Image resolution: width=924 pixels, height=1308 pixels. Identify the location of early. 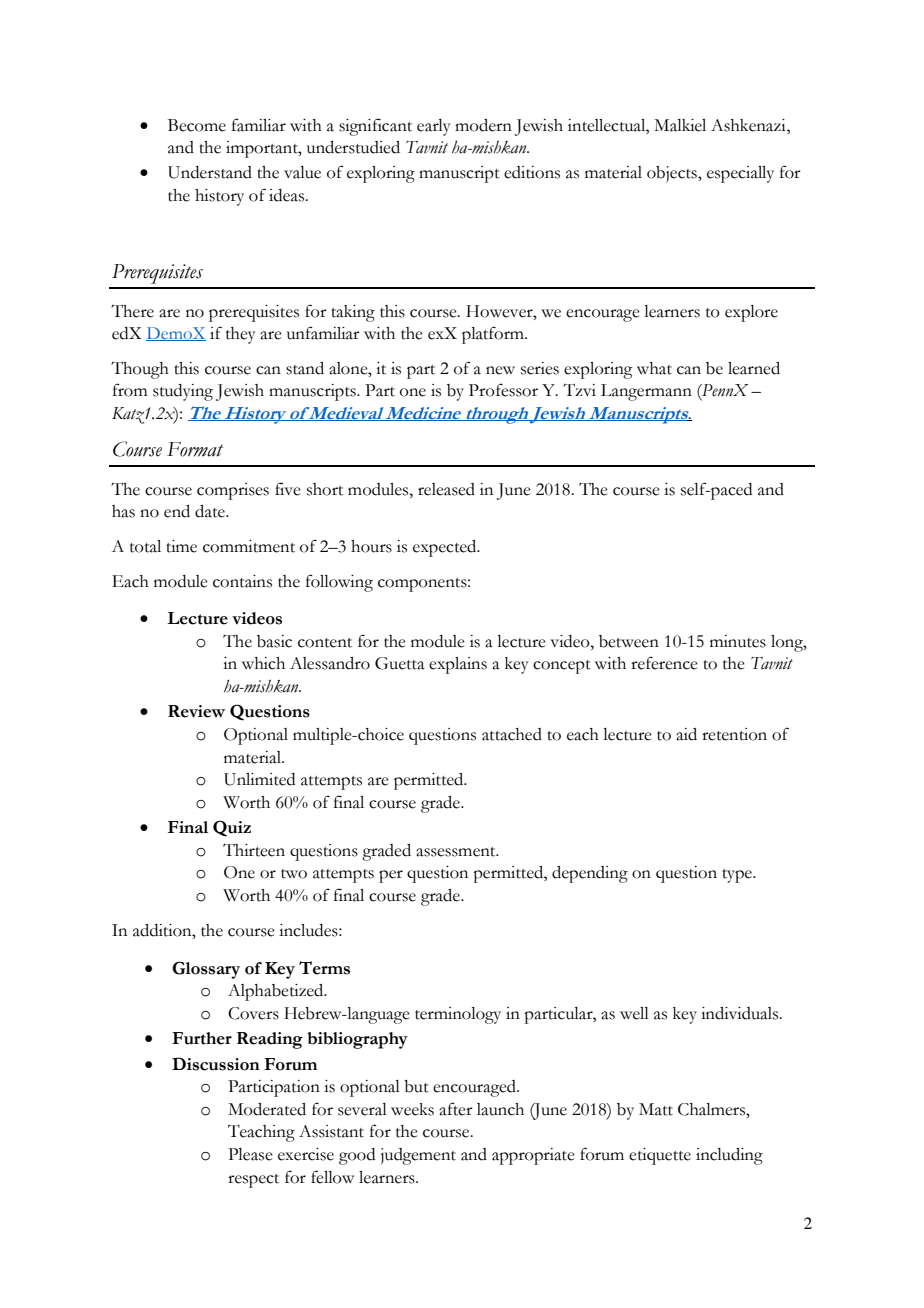
(434, 127).
